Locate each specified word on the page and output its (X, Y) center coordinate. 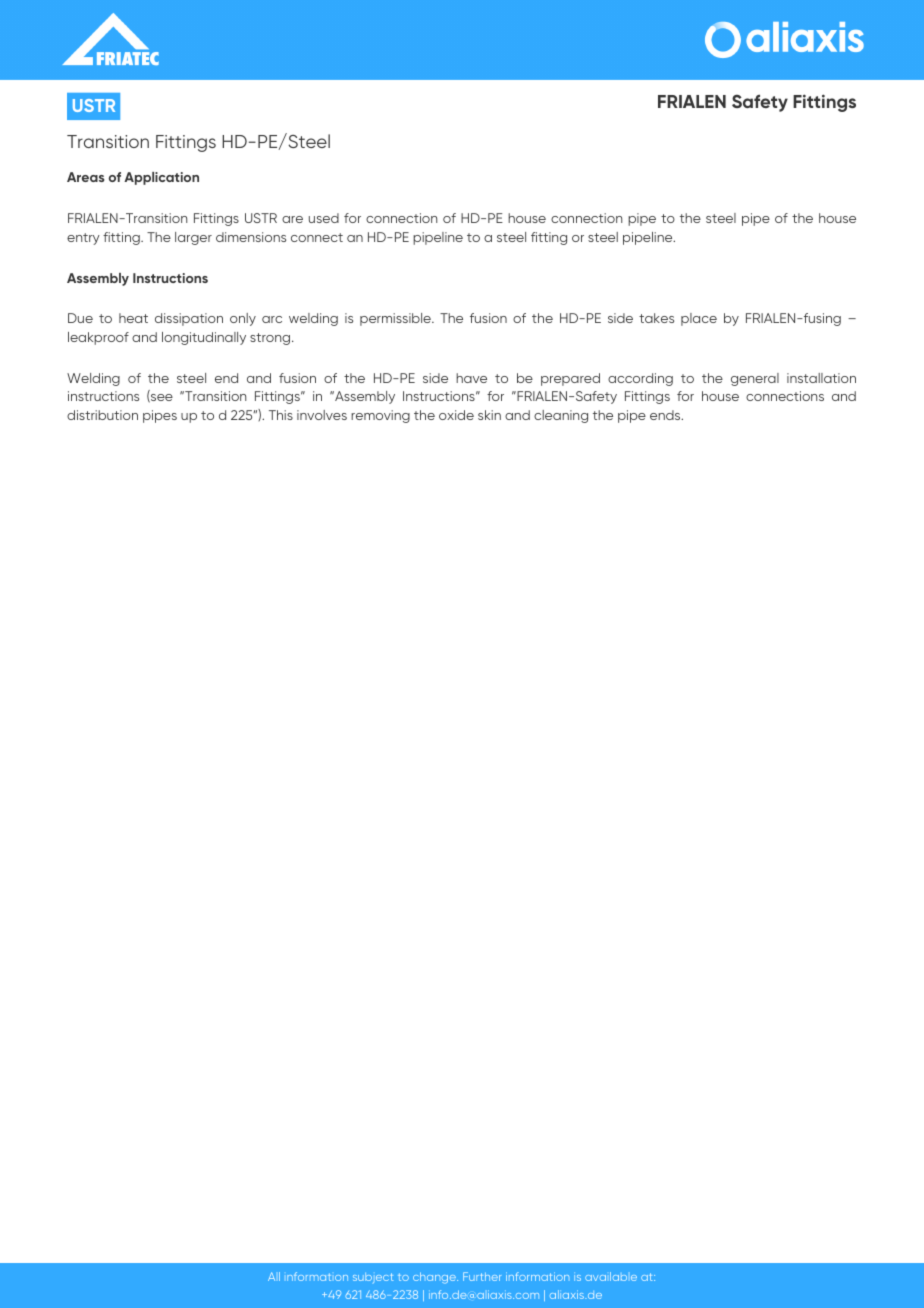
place (699, 319)
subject (373, 1278)
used (324, 218)
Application (161, 178)
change (435, 1278)
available (611, 1276)
